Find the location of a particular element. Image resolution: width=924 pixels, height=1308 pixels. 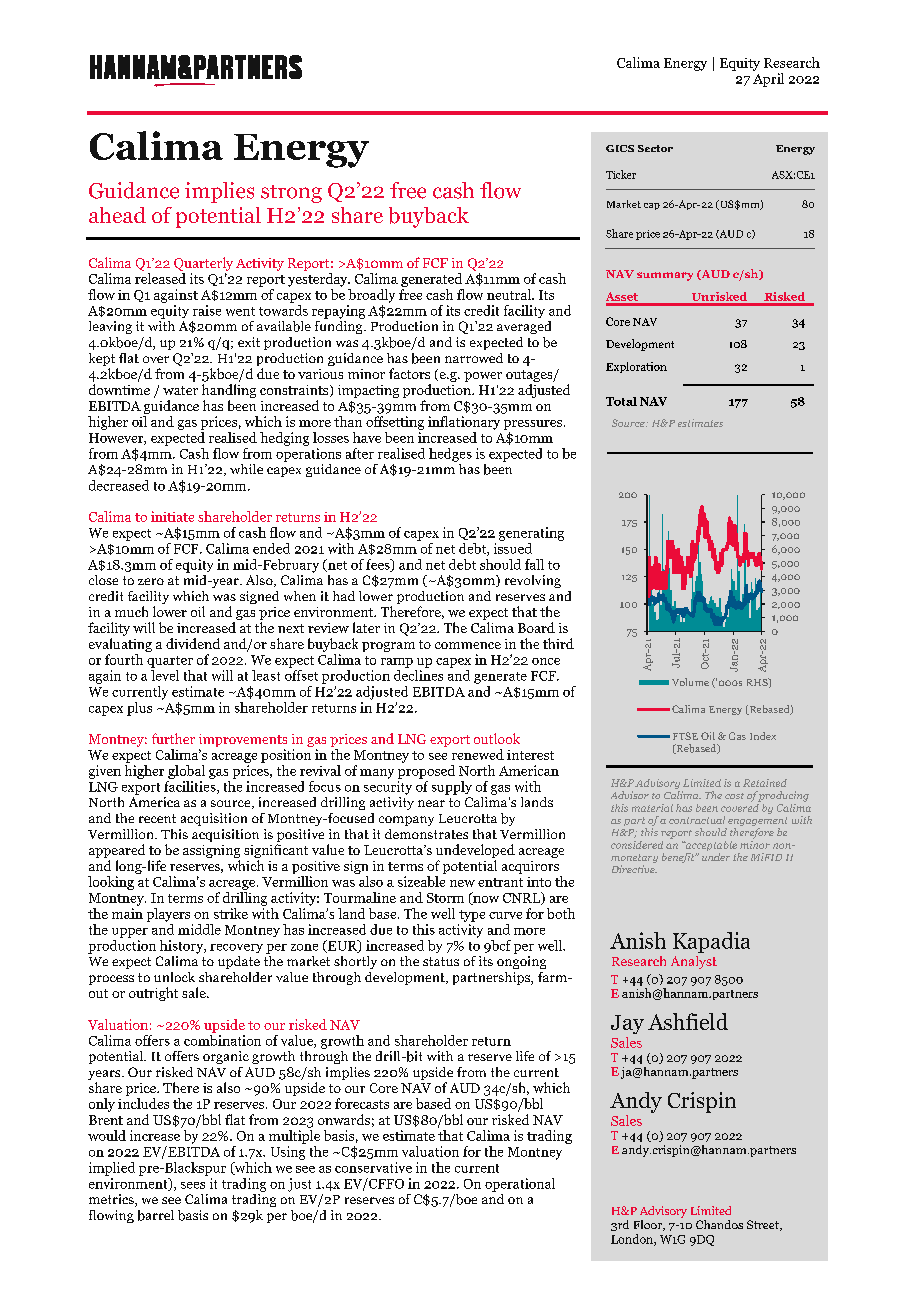

contractual is located at coordinates (697, 820).
